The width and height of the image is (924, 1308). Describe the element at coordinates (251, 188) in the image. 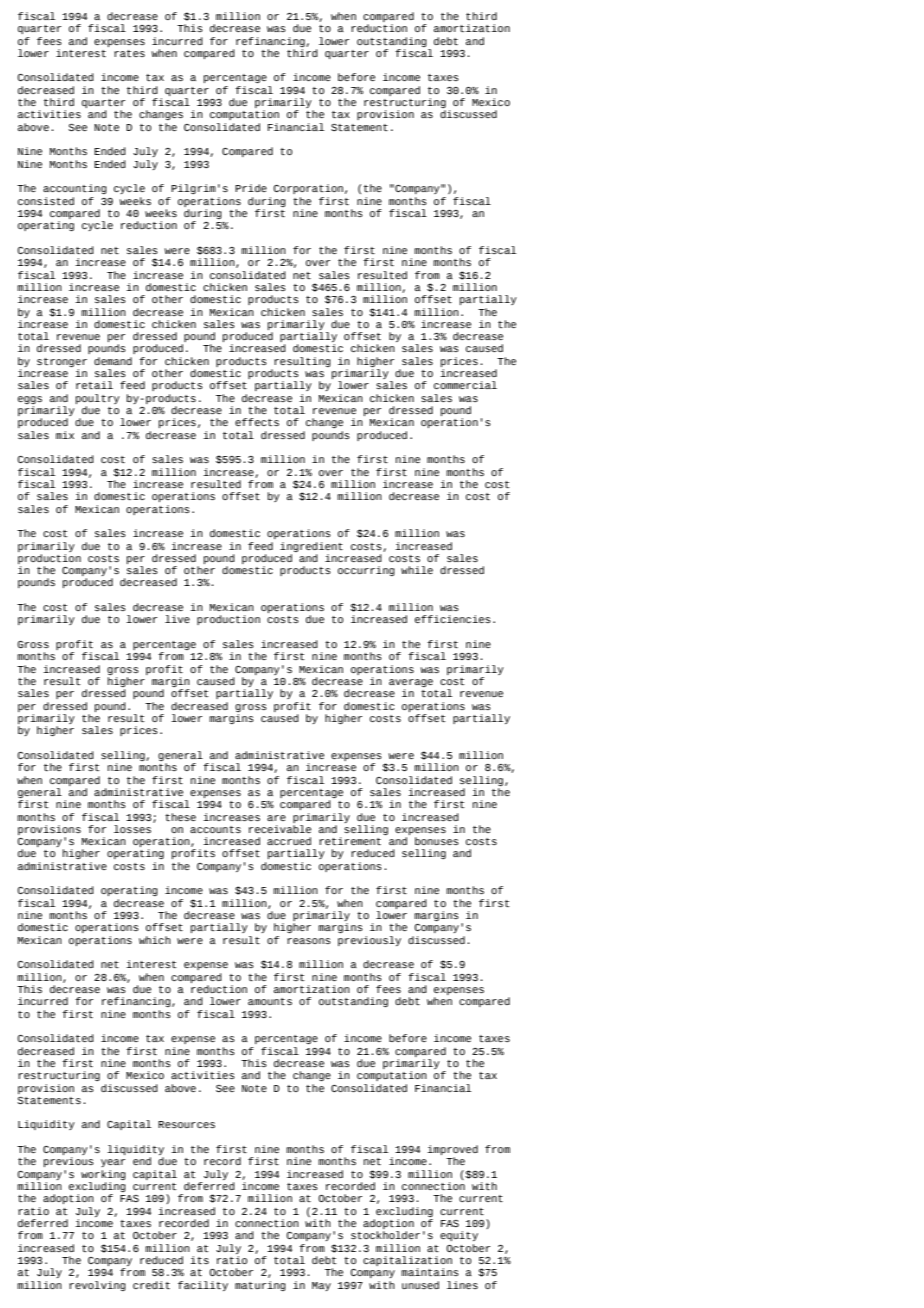

I see `Pride` at that location.
